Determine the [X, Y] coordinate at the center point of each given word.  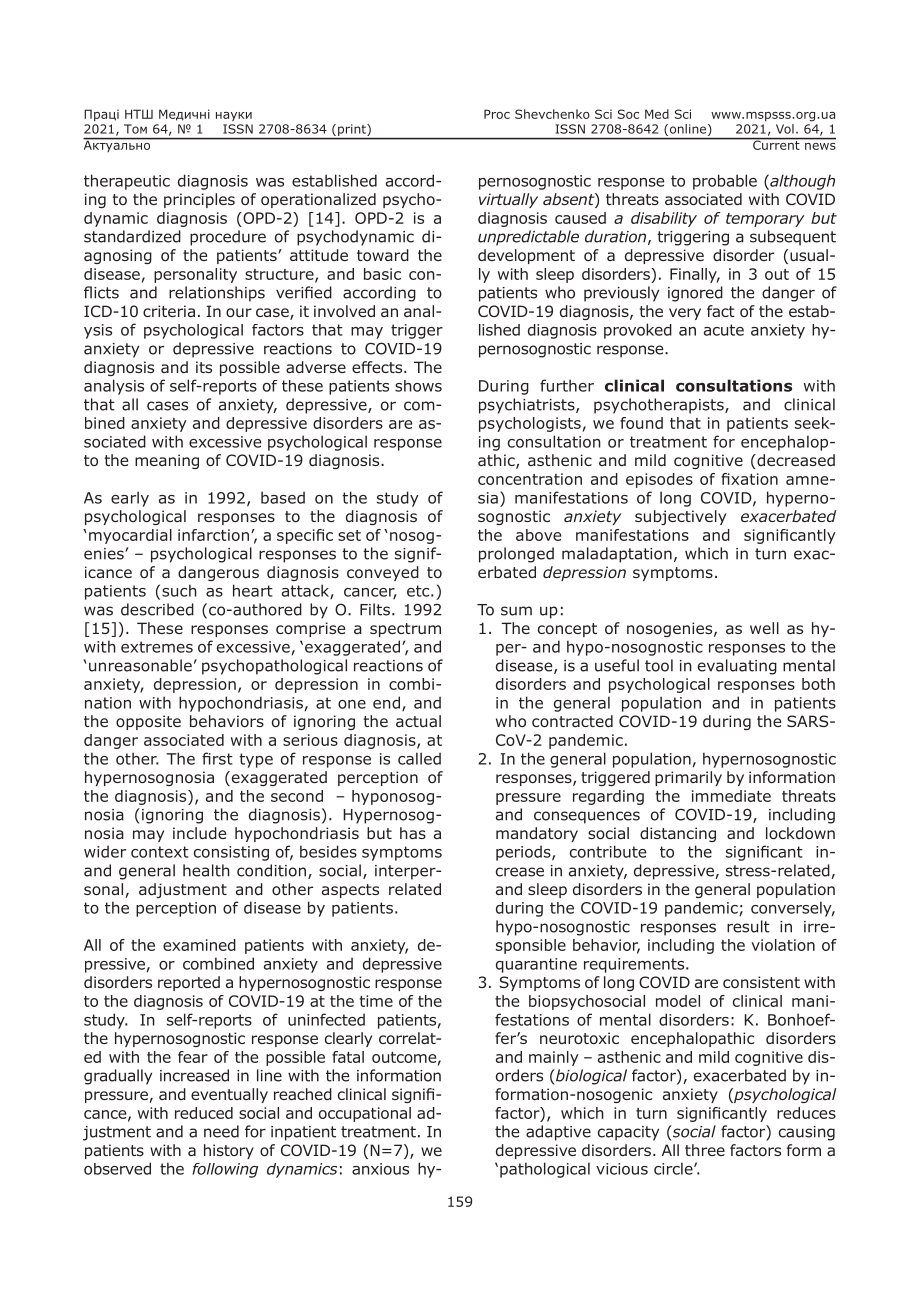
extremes [157, 647]
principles [199, 200]
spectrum [405, 630]
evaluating [737, 667]
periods [524, 853]
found [641, 423]
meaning [167, 461]
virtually [508, 200]
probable [725, 182]
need [221, 1131]
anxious [380, 1169]
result [748, 926]
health [206, 870]
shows [418, 386]
